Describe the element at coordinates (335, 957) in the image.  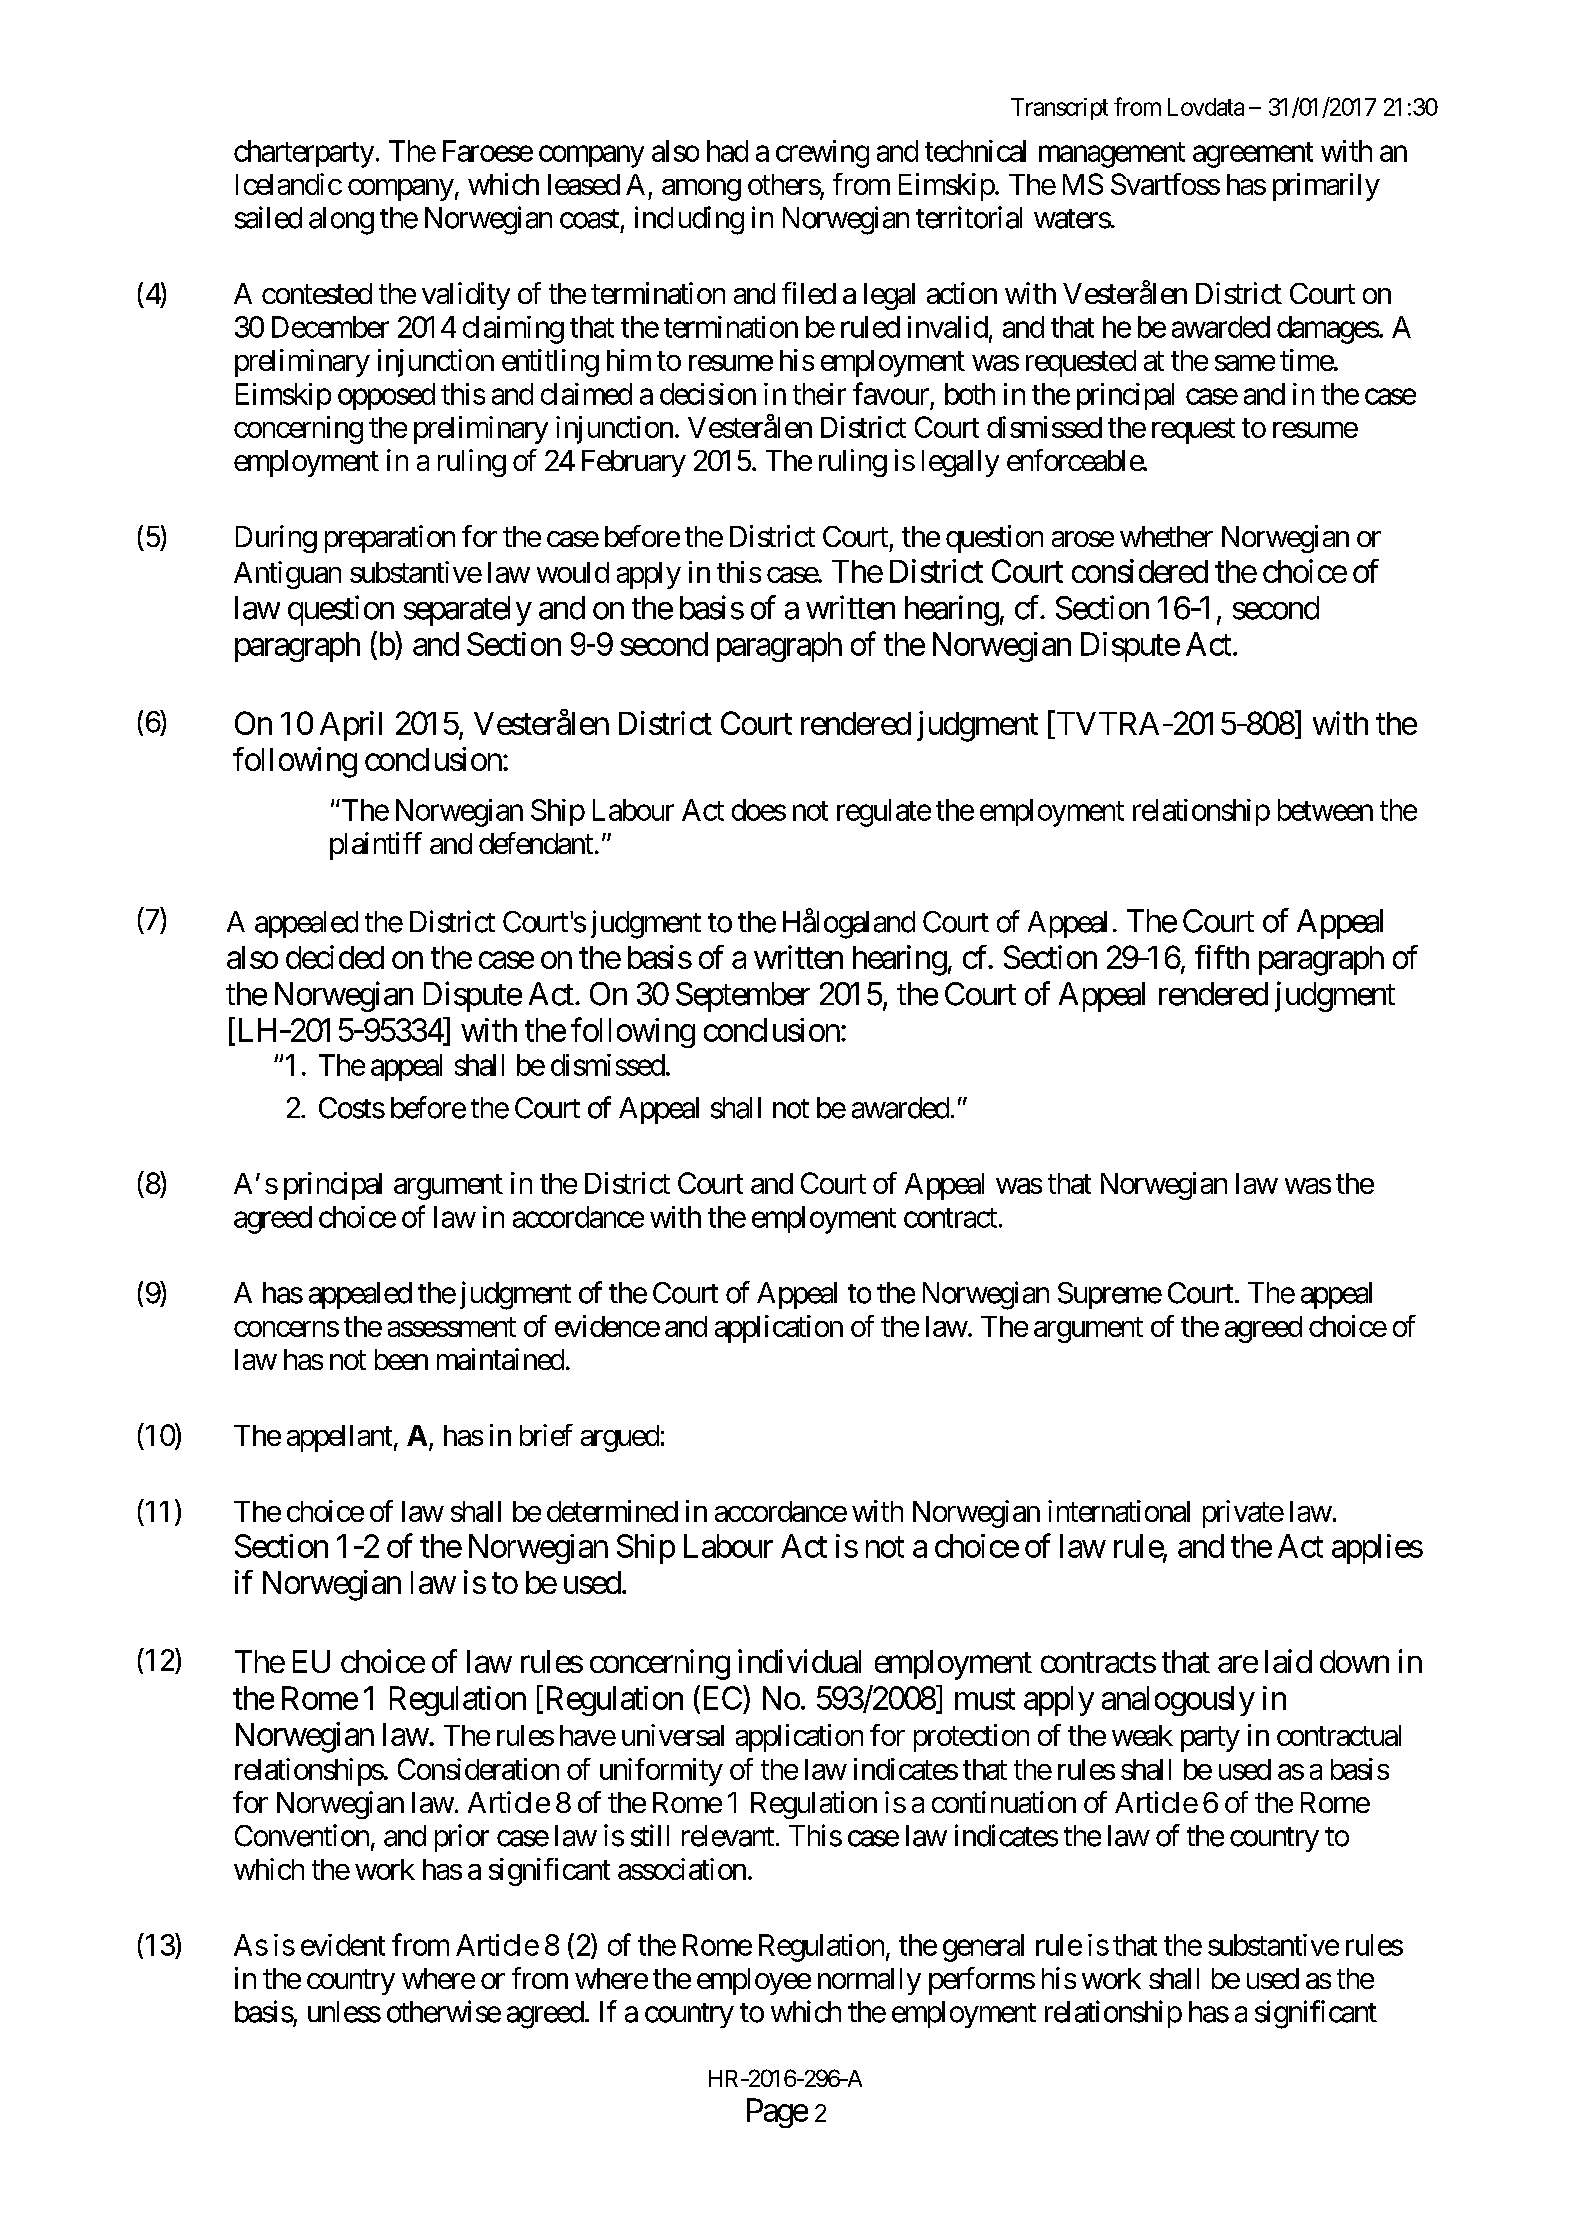
I see `decided` at that location.
